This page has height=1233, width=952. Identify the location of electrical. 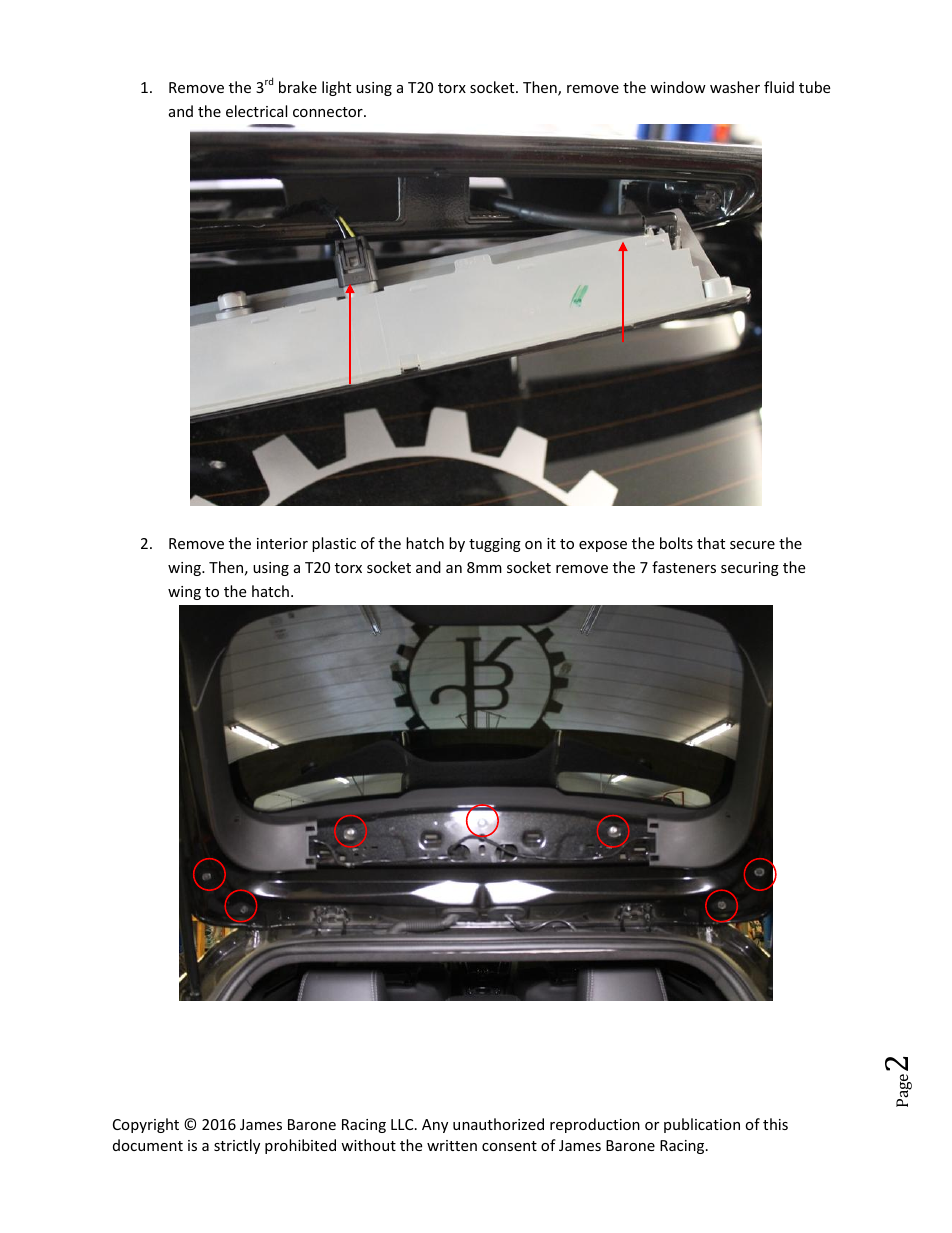
(256, 111).
